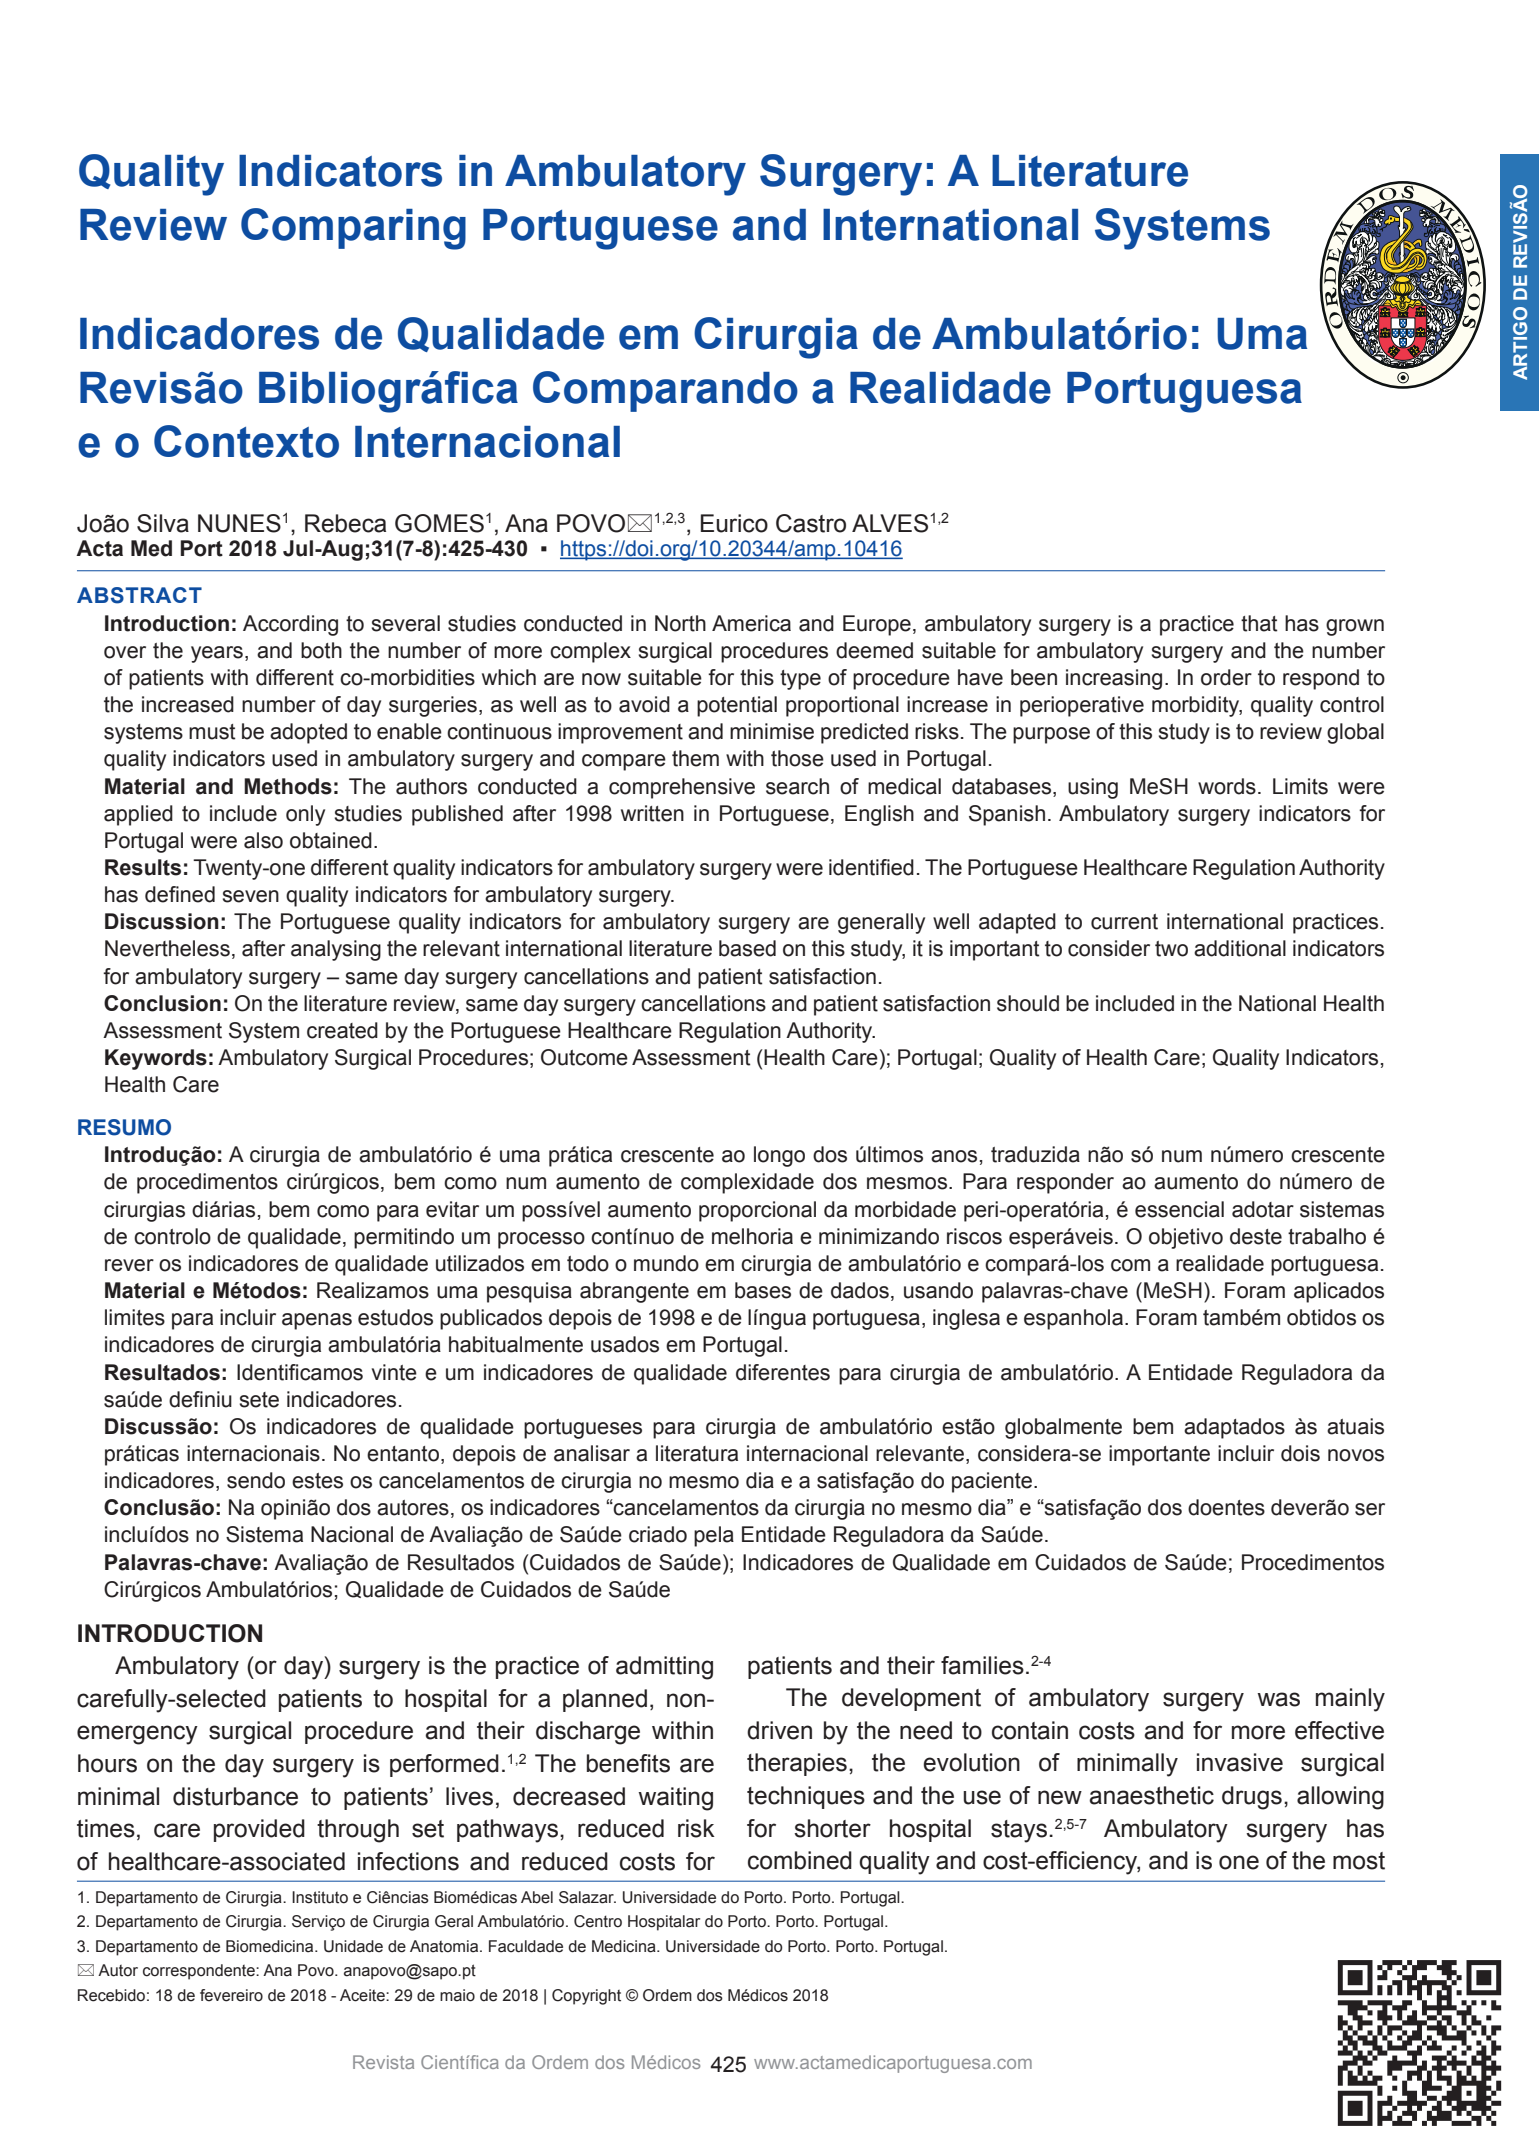  I want to click on created, so click(342, 1030).
